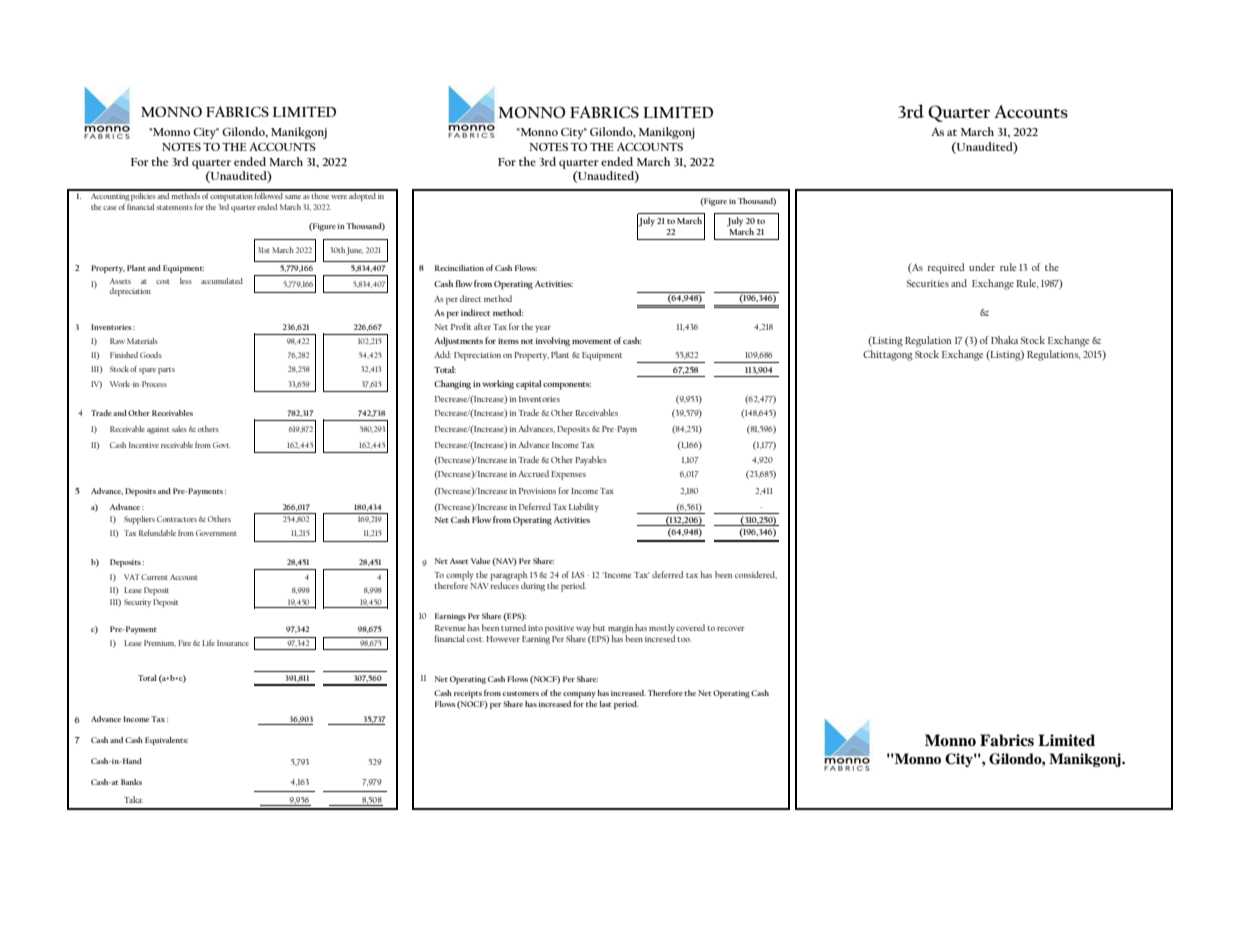  Describe the element at coordinates (567, 386) in the screenshot. I see `components` at that location.
